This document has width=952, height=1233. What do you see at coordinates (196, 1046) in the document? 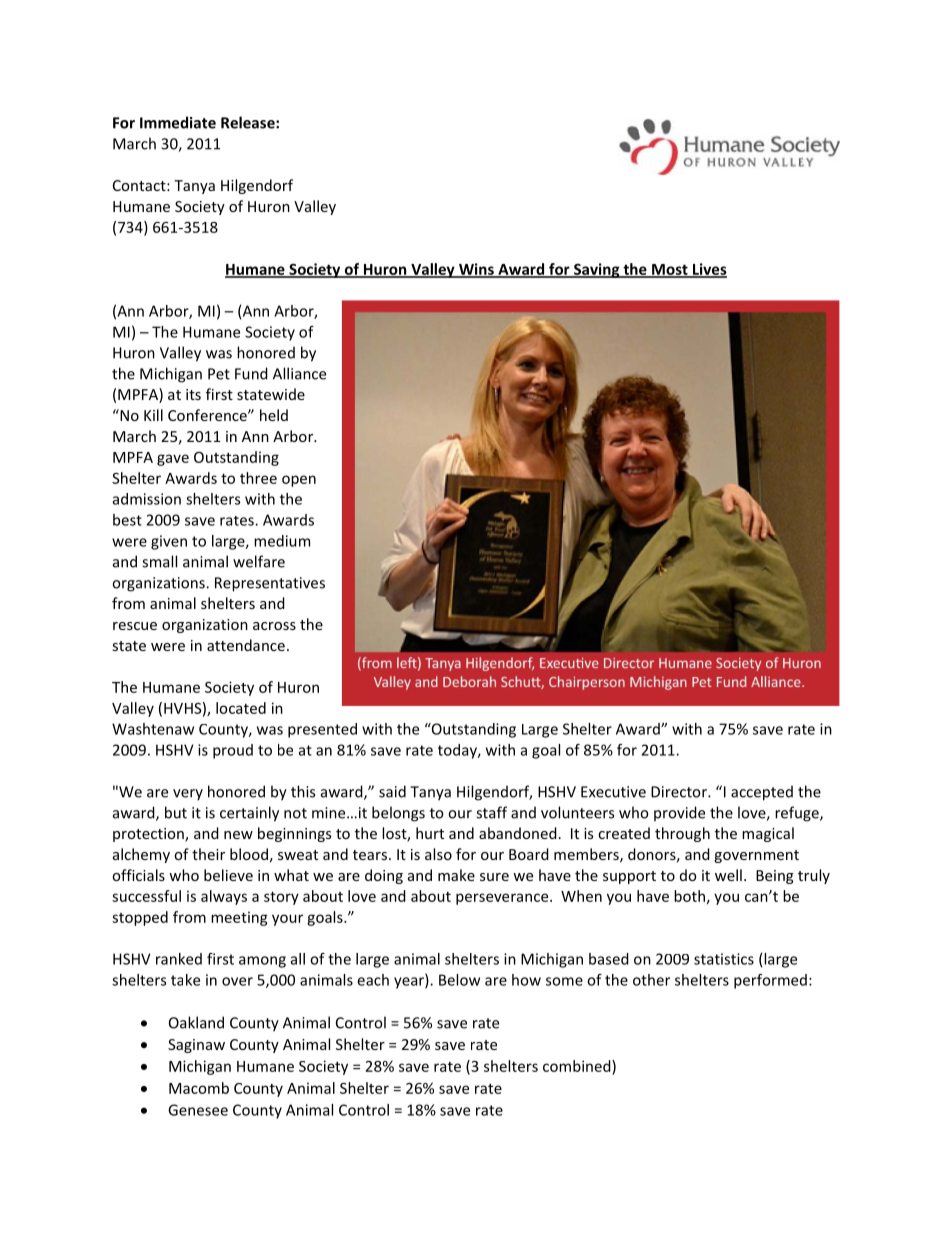
I see `Saginaw` at bounding box center [196, 1046].
